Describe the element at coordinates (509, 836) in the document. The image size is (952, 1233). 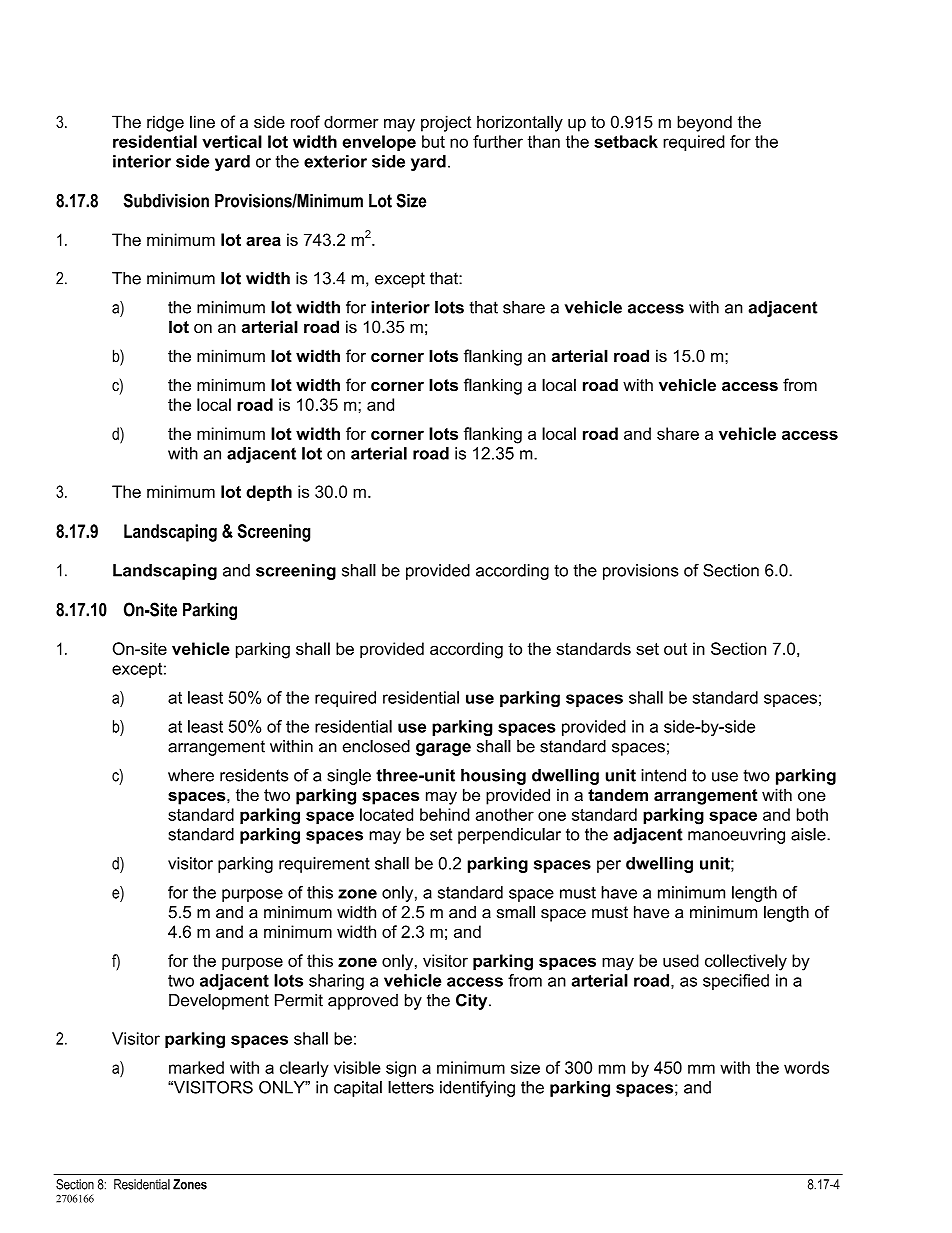
I see `perpendicular` at that location.
